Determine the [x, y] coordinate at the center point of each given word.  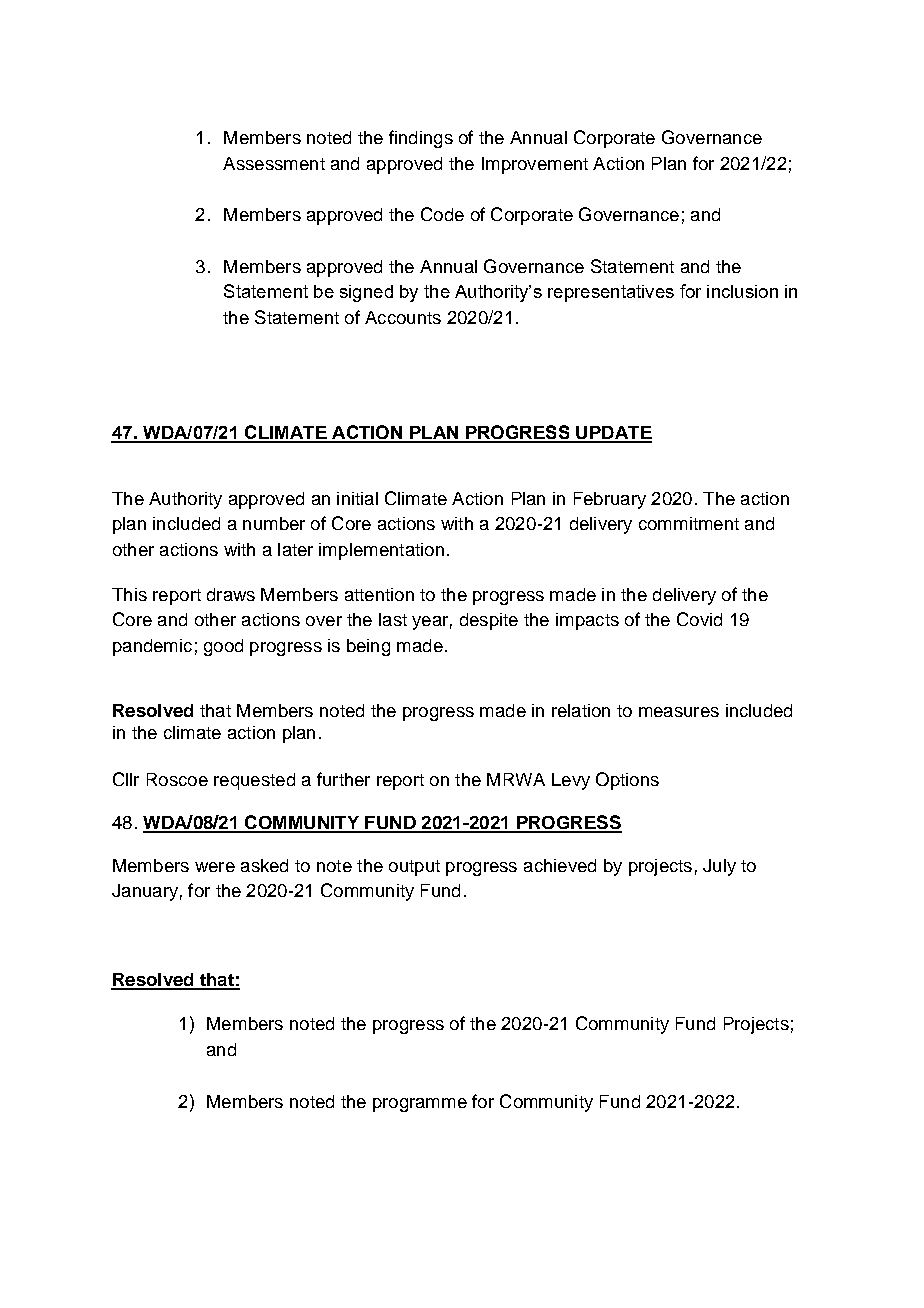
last [393, 619]
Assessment [274, 163]
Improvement [535, 165]
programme [420, 1105]
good [223, 647]
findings [421, 139]
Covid [699, 619]
